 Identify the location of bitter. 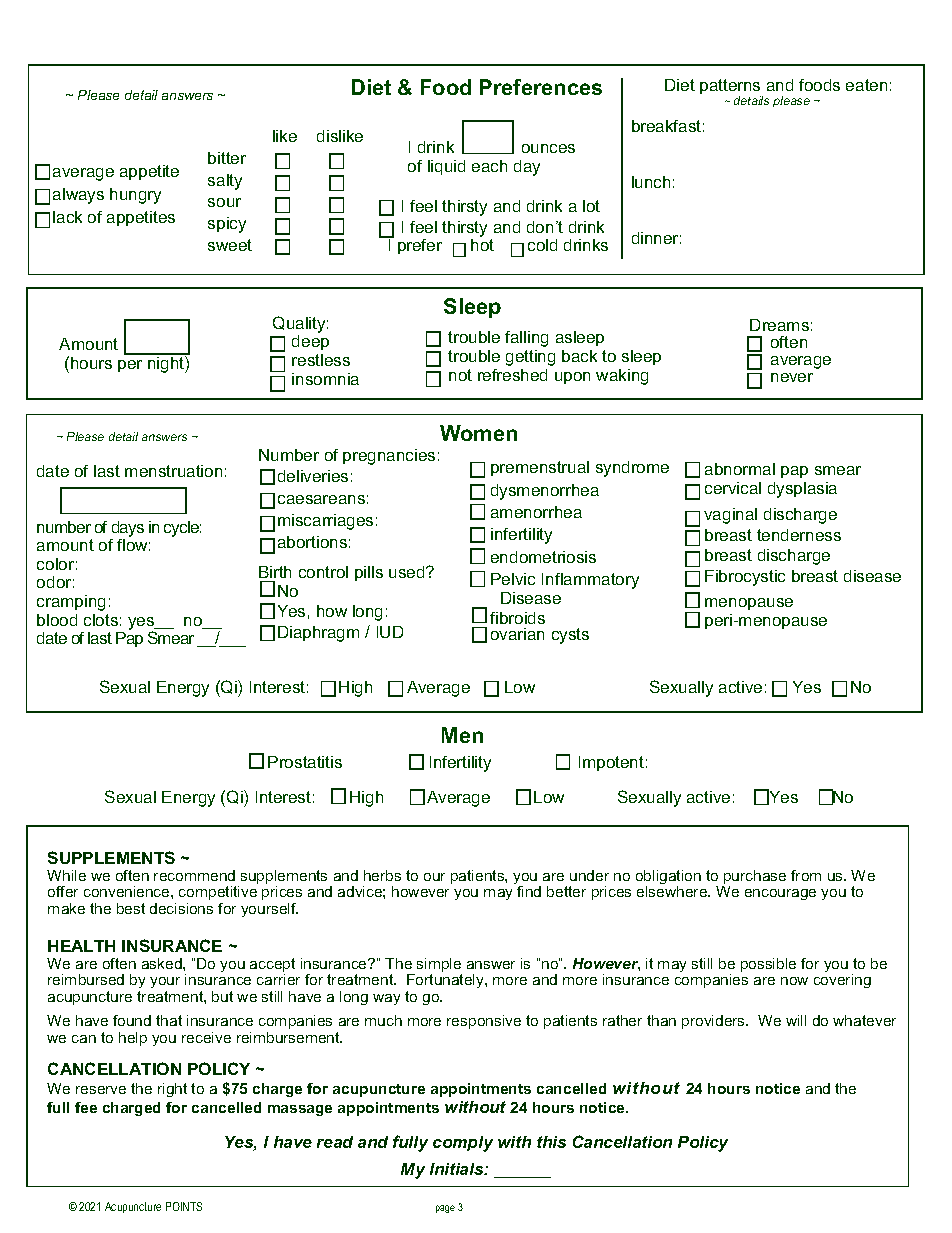
(227, 158).
